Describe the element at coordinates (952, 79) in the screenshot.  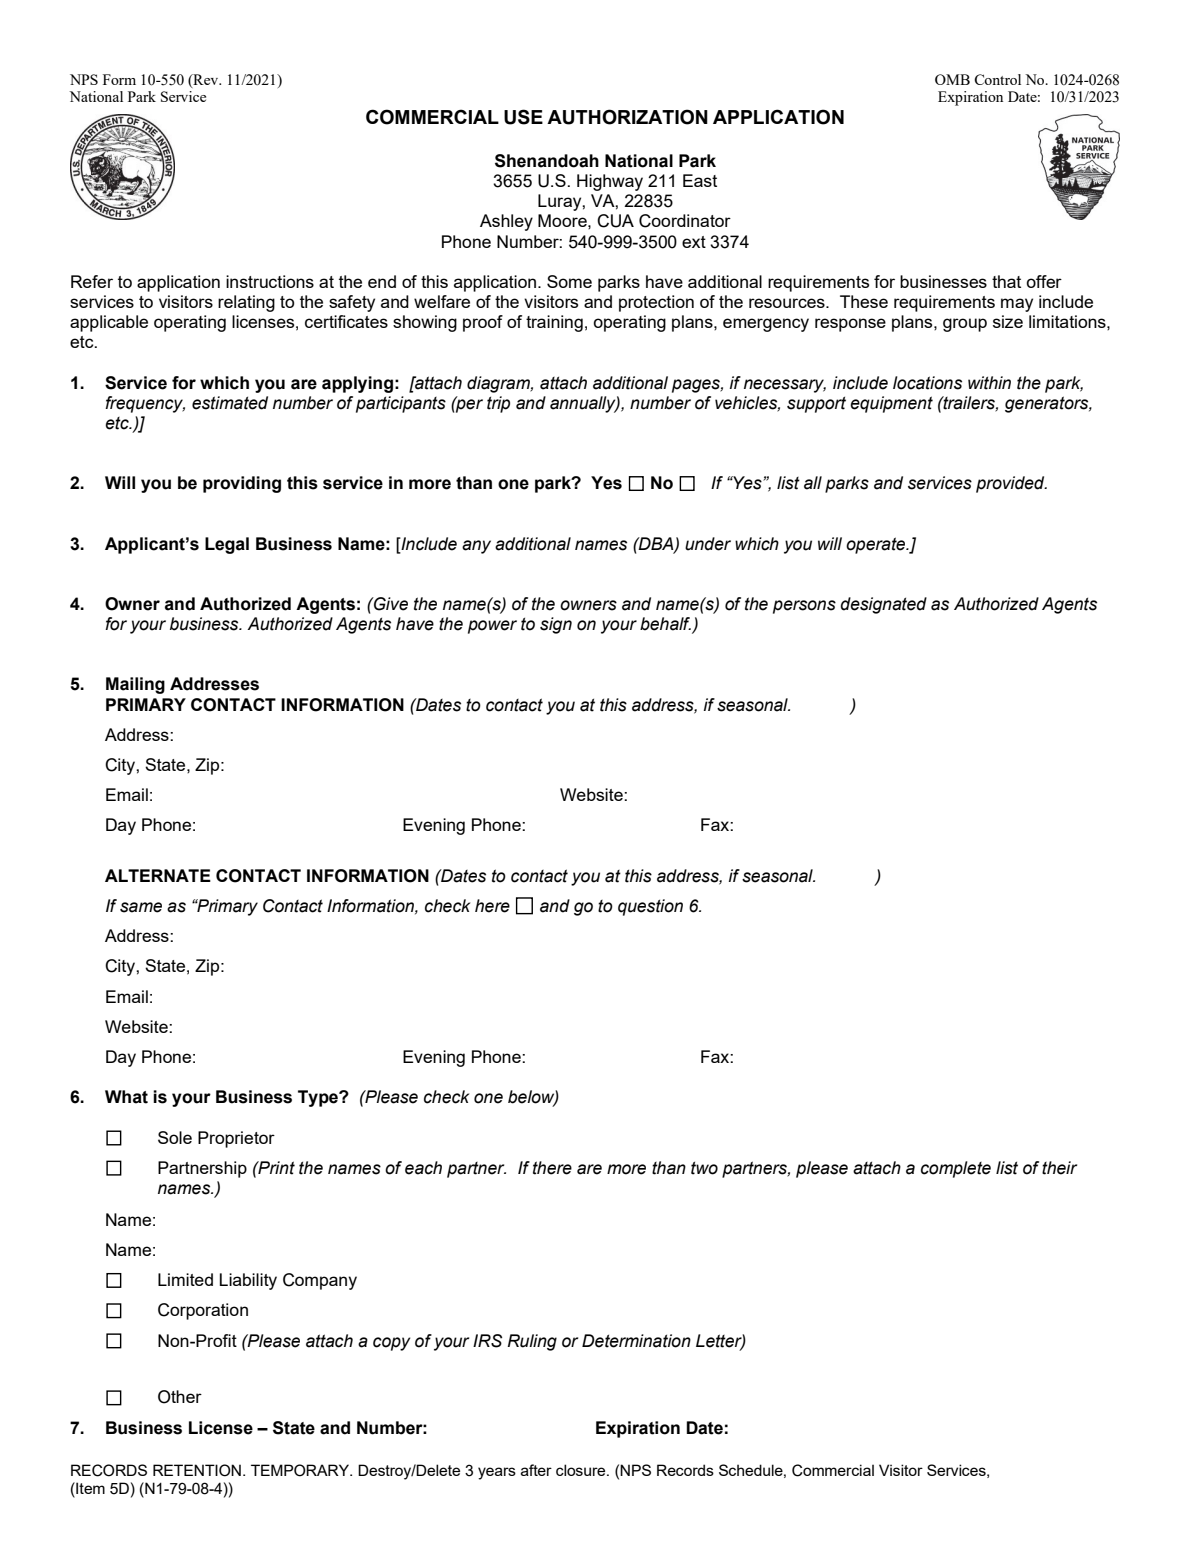
I see `OMB` at that location.
